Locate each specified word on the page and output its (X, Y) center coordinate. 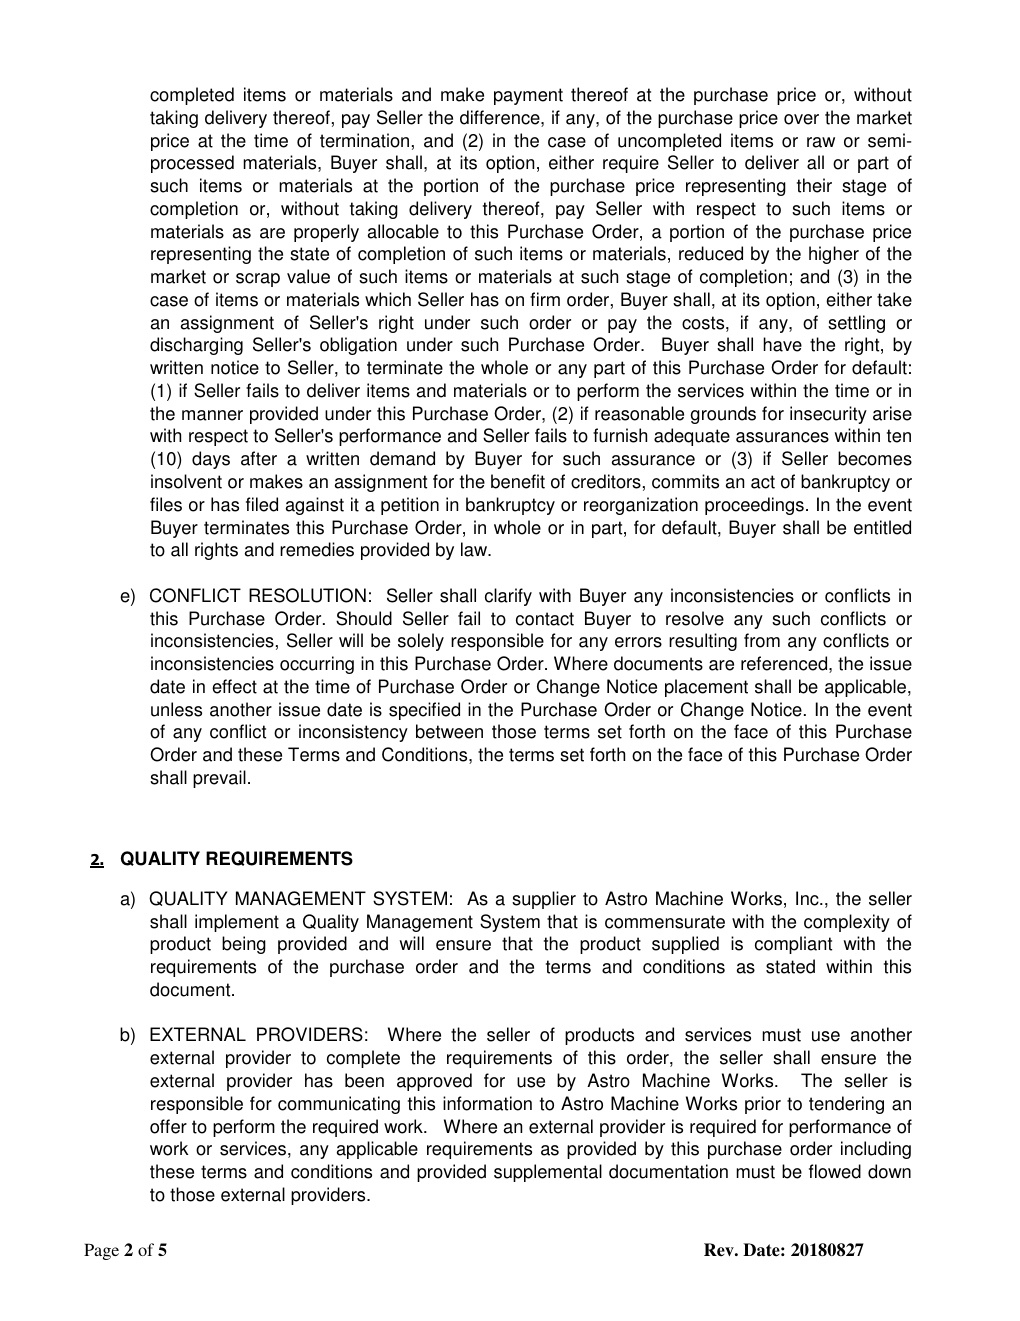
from (762, 640)
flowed (835, 1171)
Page (101, 1251)
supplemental (548, 1173)
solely (421, 642)
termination (364, 140)
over (801, 119)
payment (528, 96)
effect (234, 686)
